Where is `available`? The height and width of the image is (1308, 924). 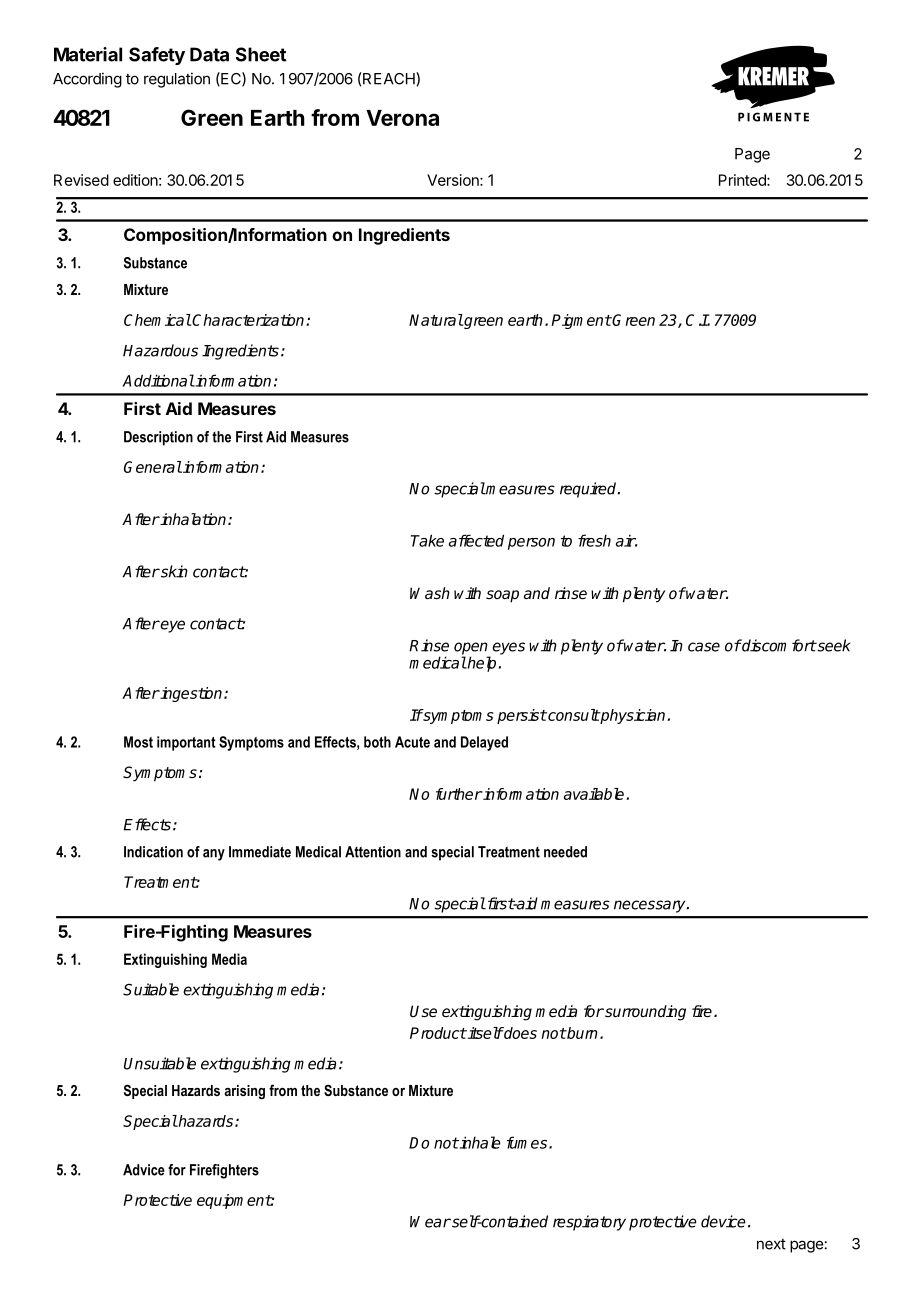
available is located at coordinates (594, 794).
